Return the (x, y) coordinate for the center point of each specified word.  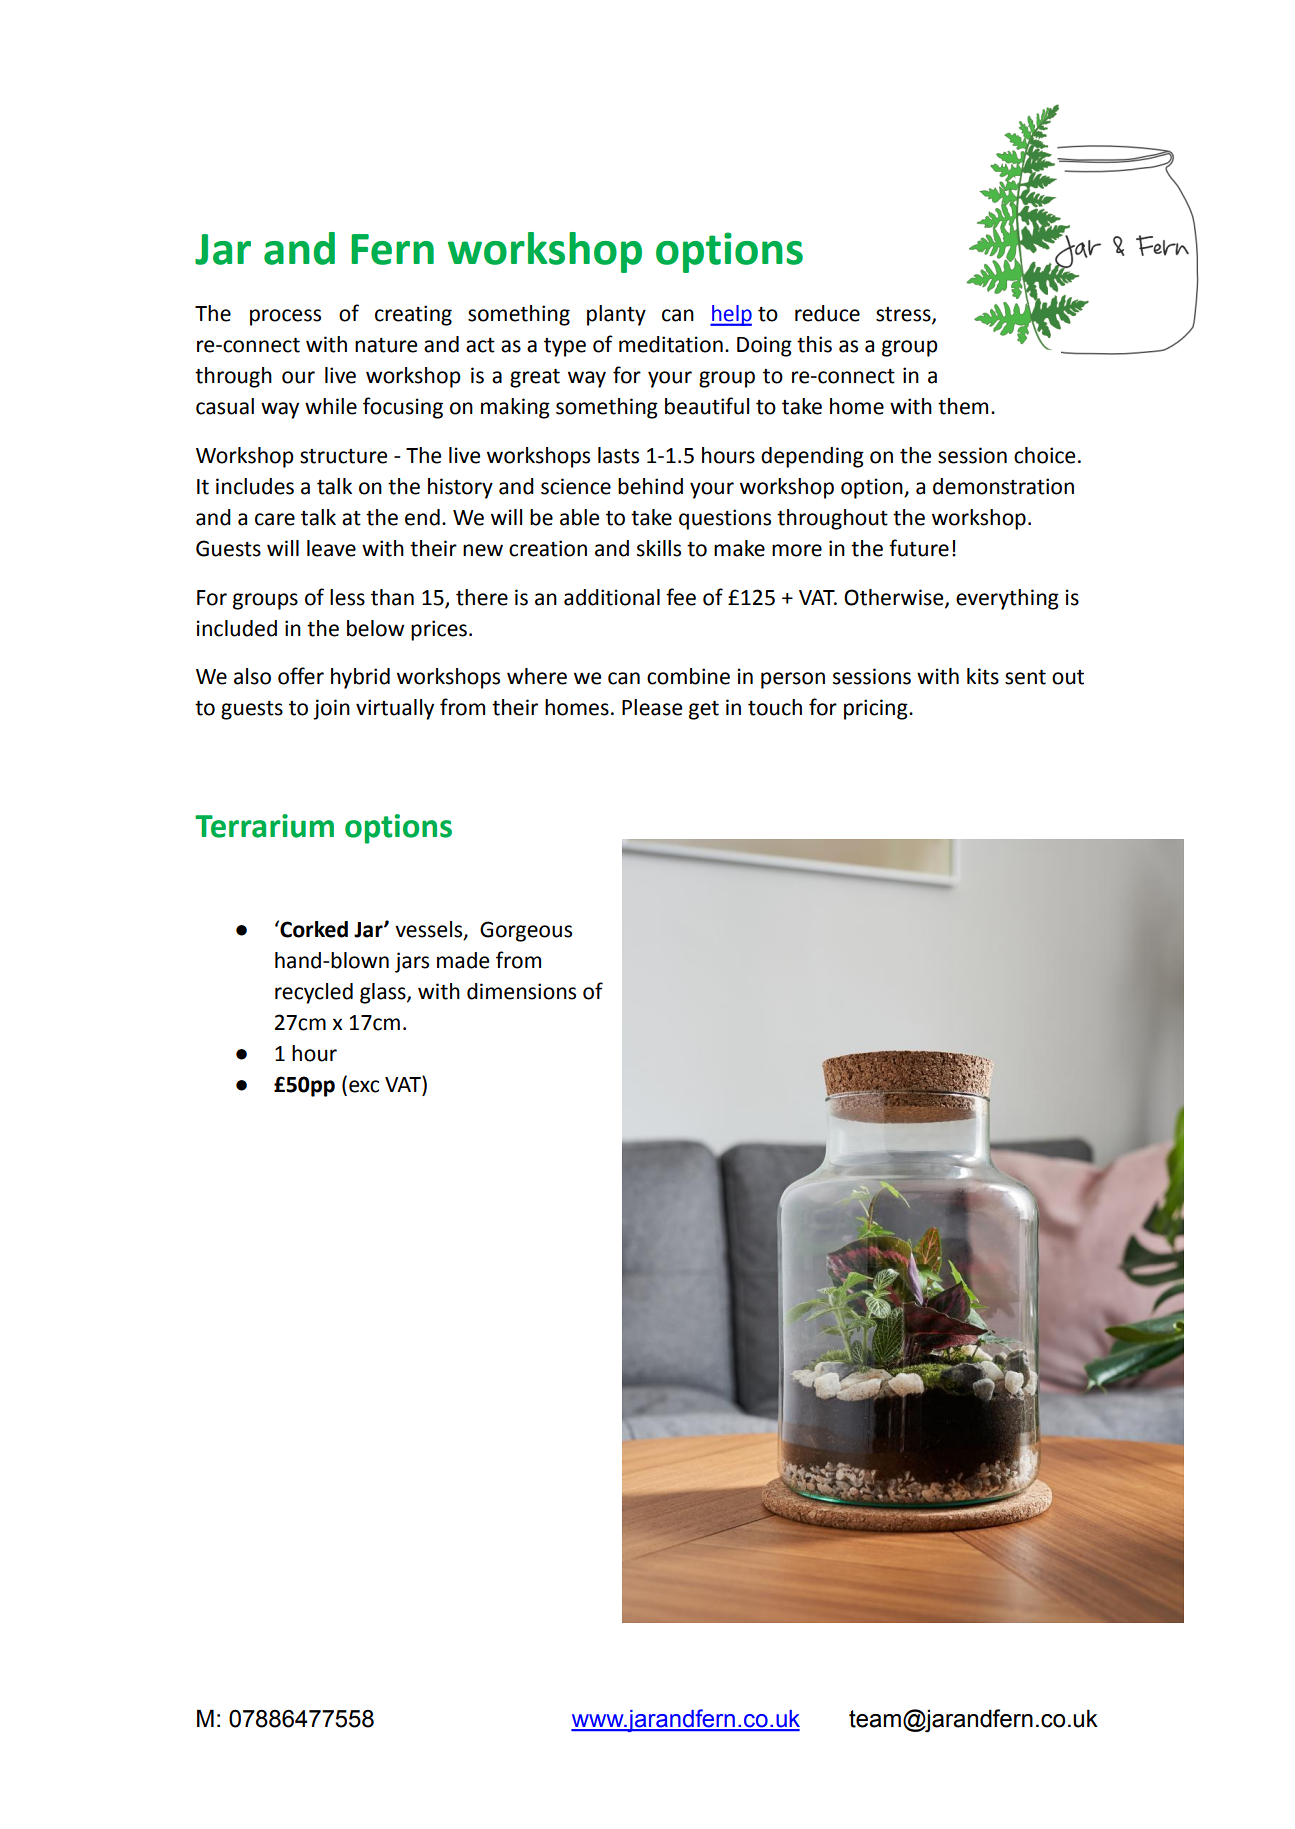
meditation (671, 344)
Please (652, 707)
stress (904, 315)
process (285, 317)
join (331, 709)
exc (364, 1086)
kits (983, 676)
